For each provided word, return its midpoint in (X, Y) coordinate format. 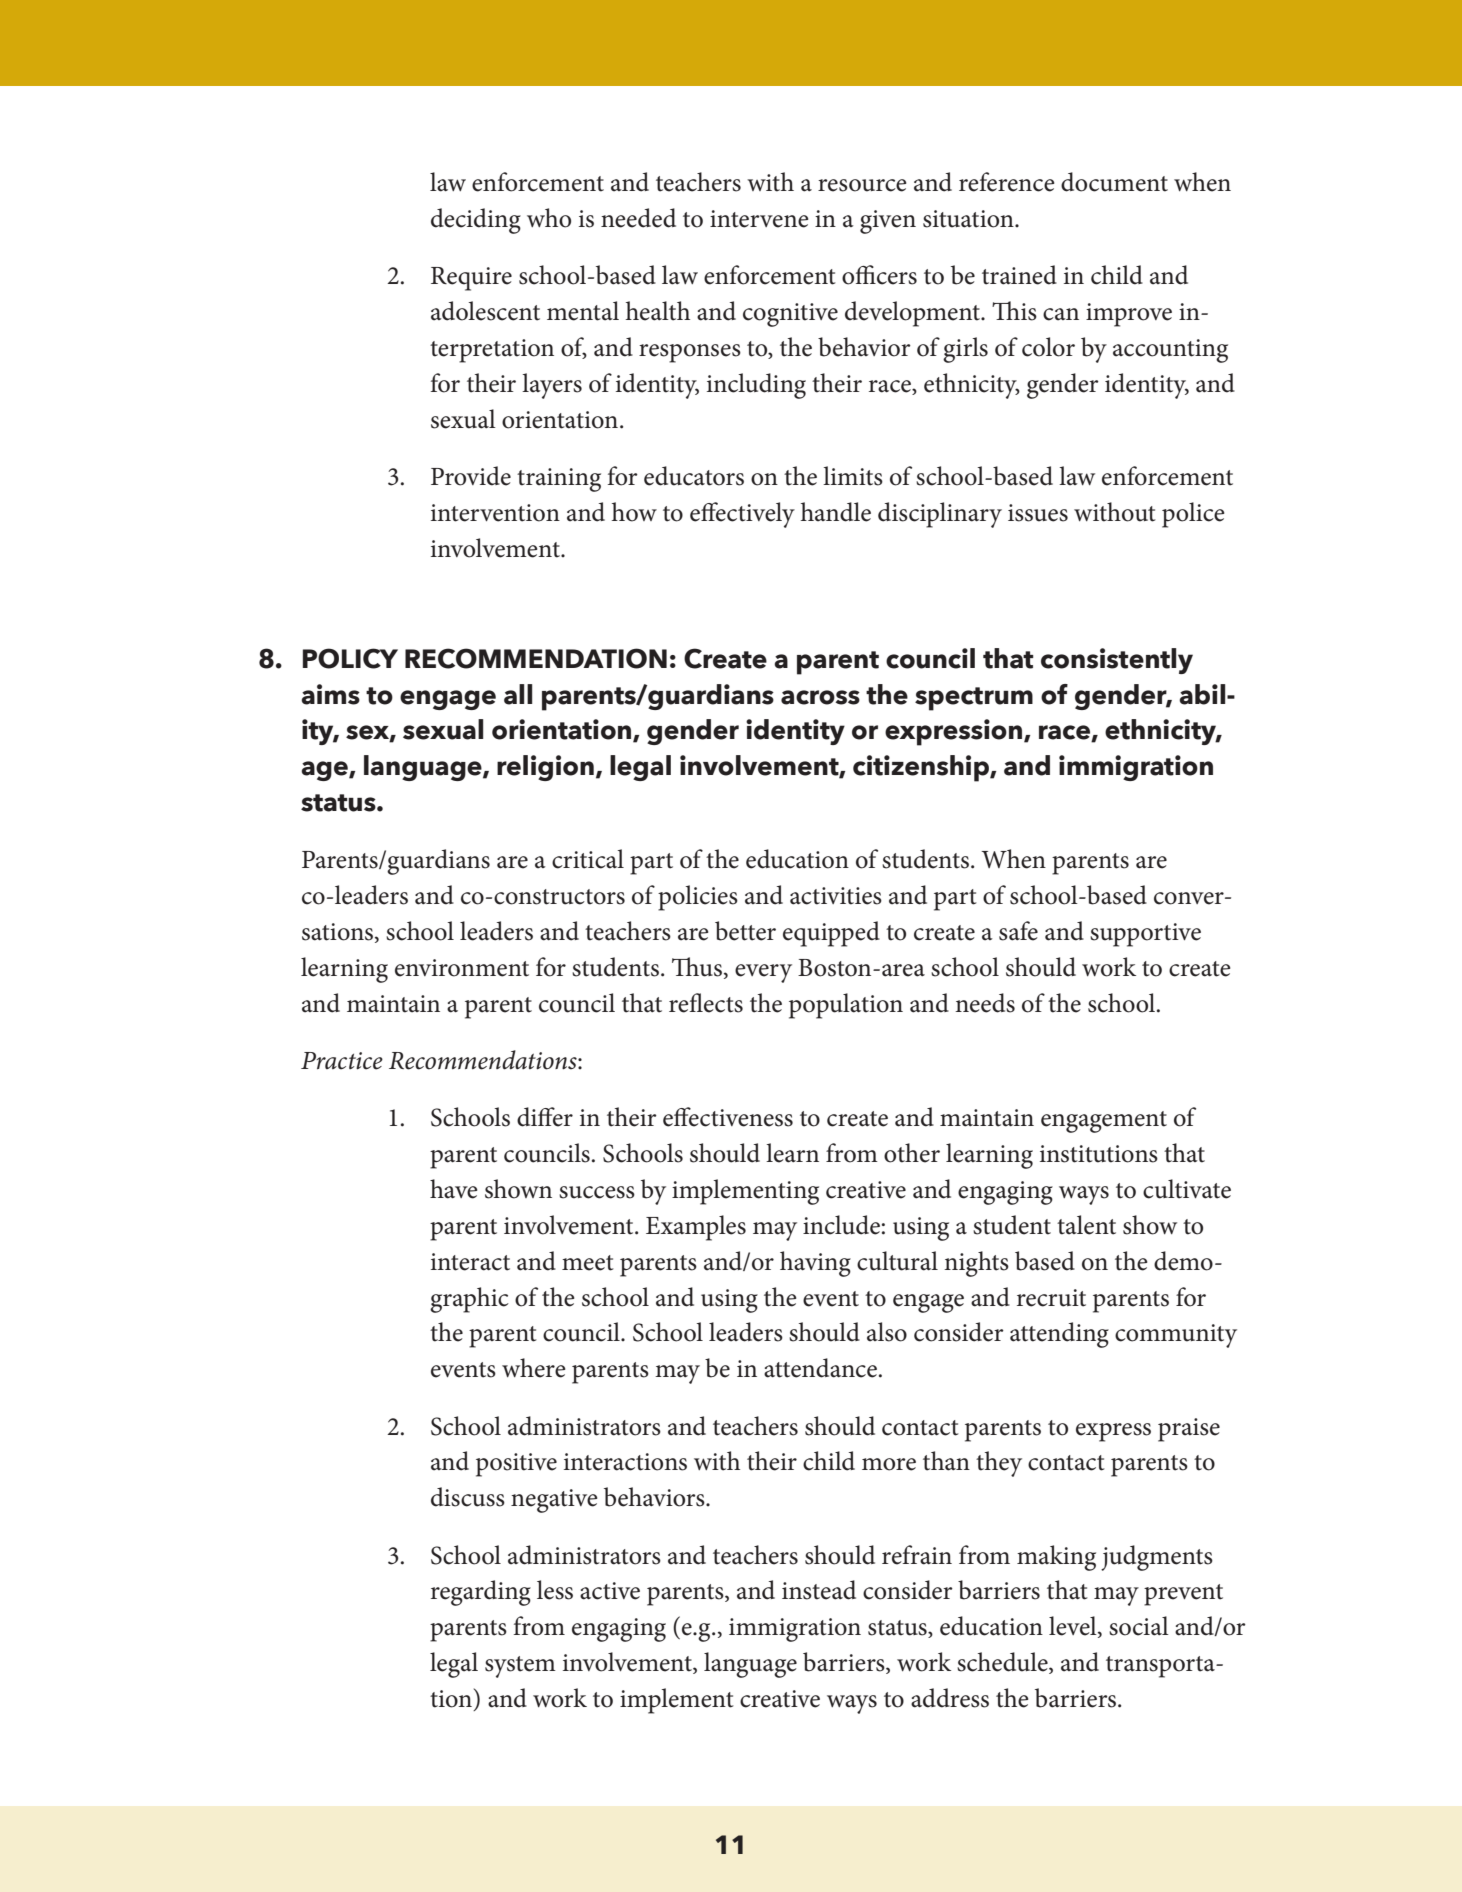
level (1074, 1627)
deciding (476, 221)
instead (819, 1590)
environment (462, 968)
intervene (759, 219)
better (745, 931)
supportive (1145, 935)
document (1114, 182)
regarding (481, 1593)
